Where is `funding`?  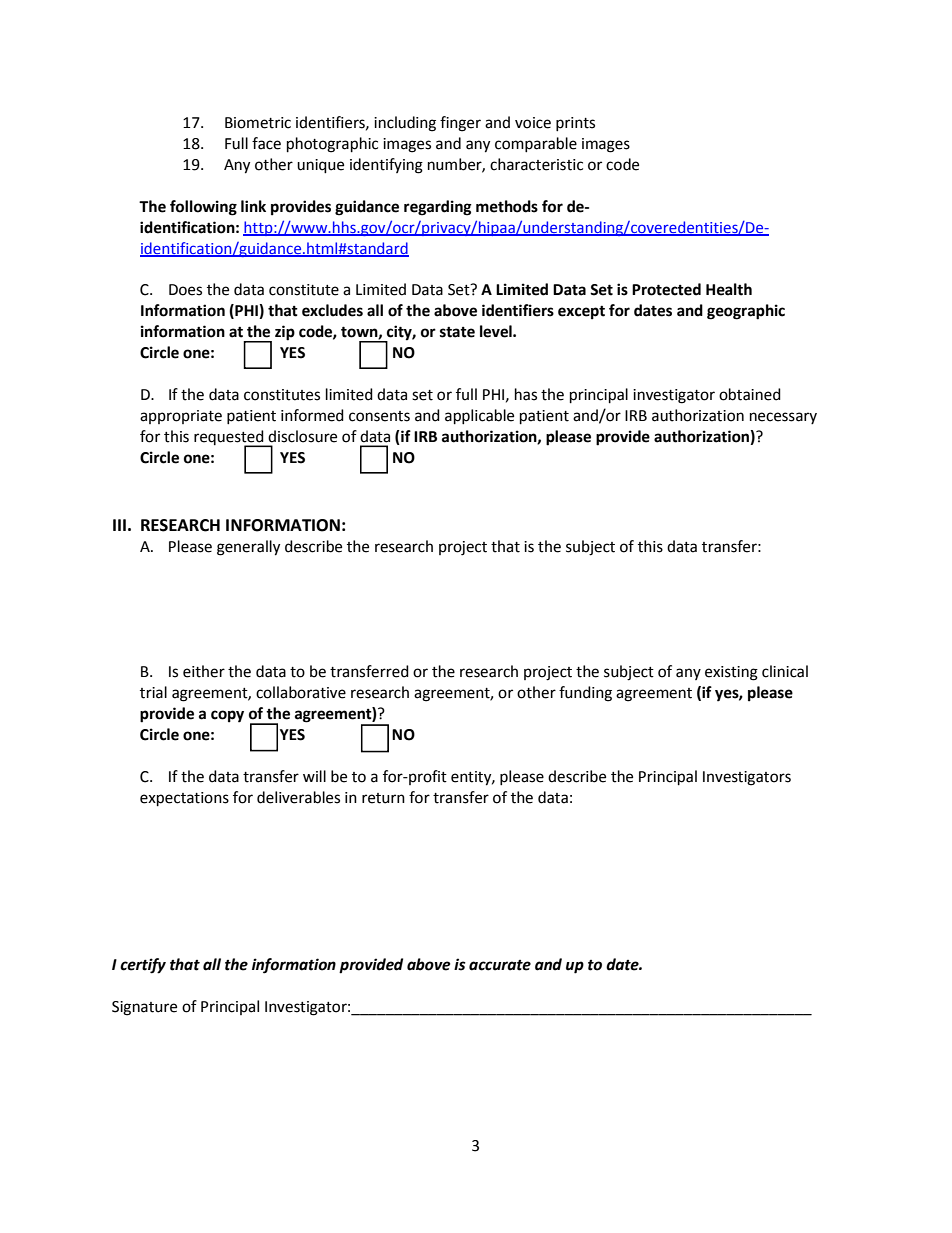
funding is located at coordinates (585, 694).
